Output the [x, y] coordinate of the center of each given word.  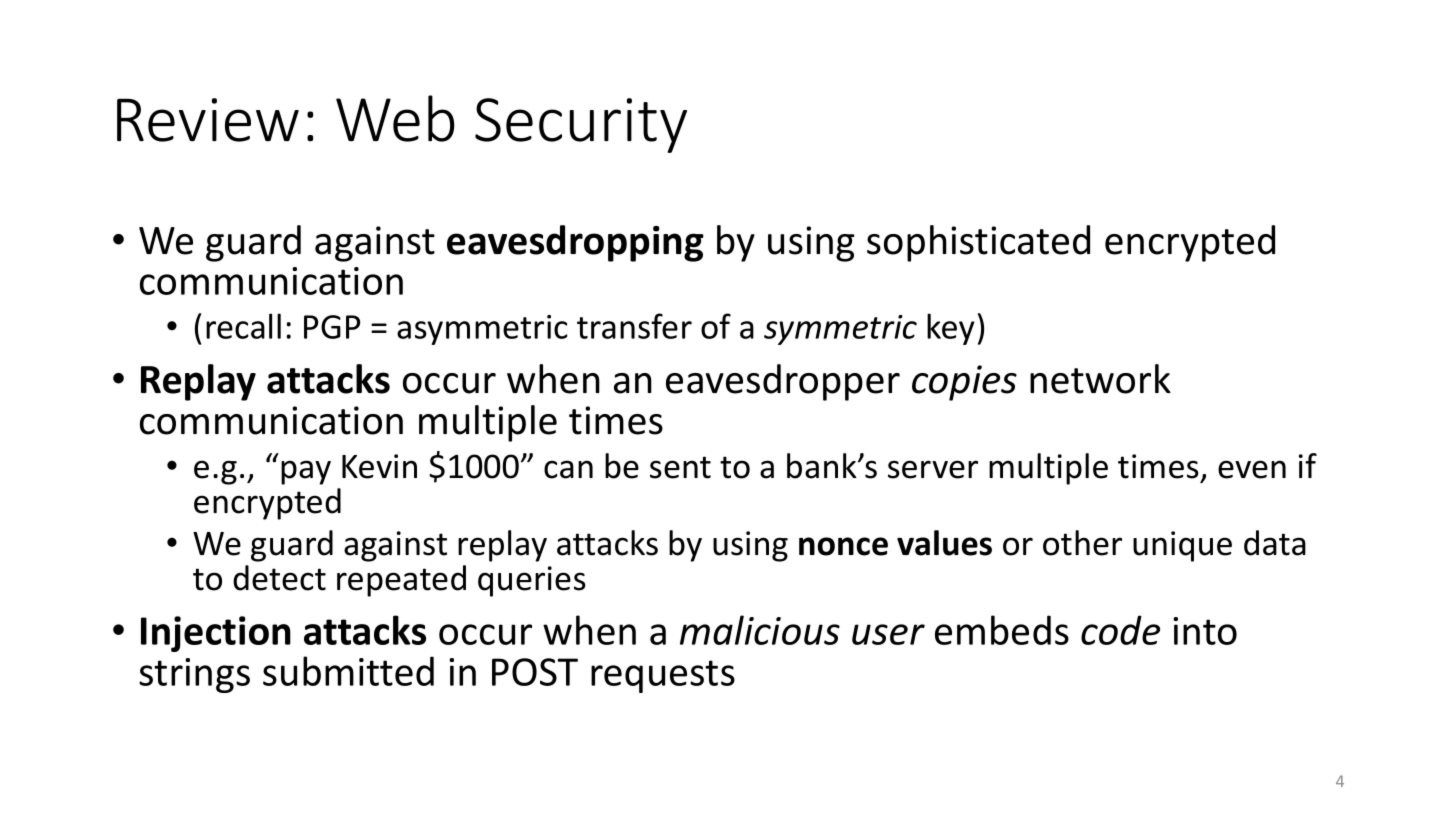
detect [279, 578]
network [1100, 379]
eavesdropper [783, 382]
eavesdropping [575, 243]
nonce [843, 546]
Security [581, 125]
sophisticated [978, 243]
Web [395, 118]
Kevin [379, 466]
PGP [332, 327]
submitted [348, 671]
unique [1182, 546]
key [951, 329]
